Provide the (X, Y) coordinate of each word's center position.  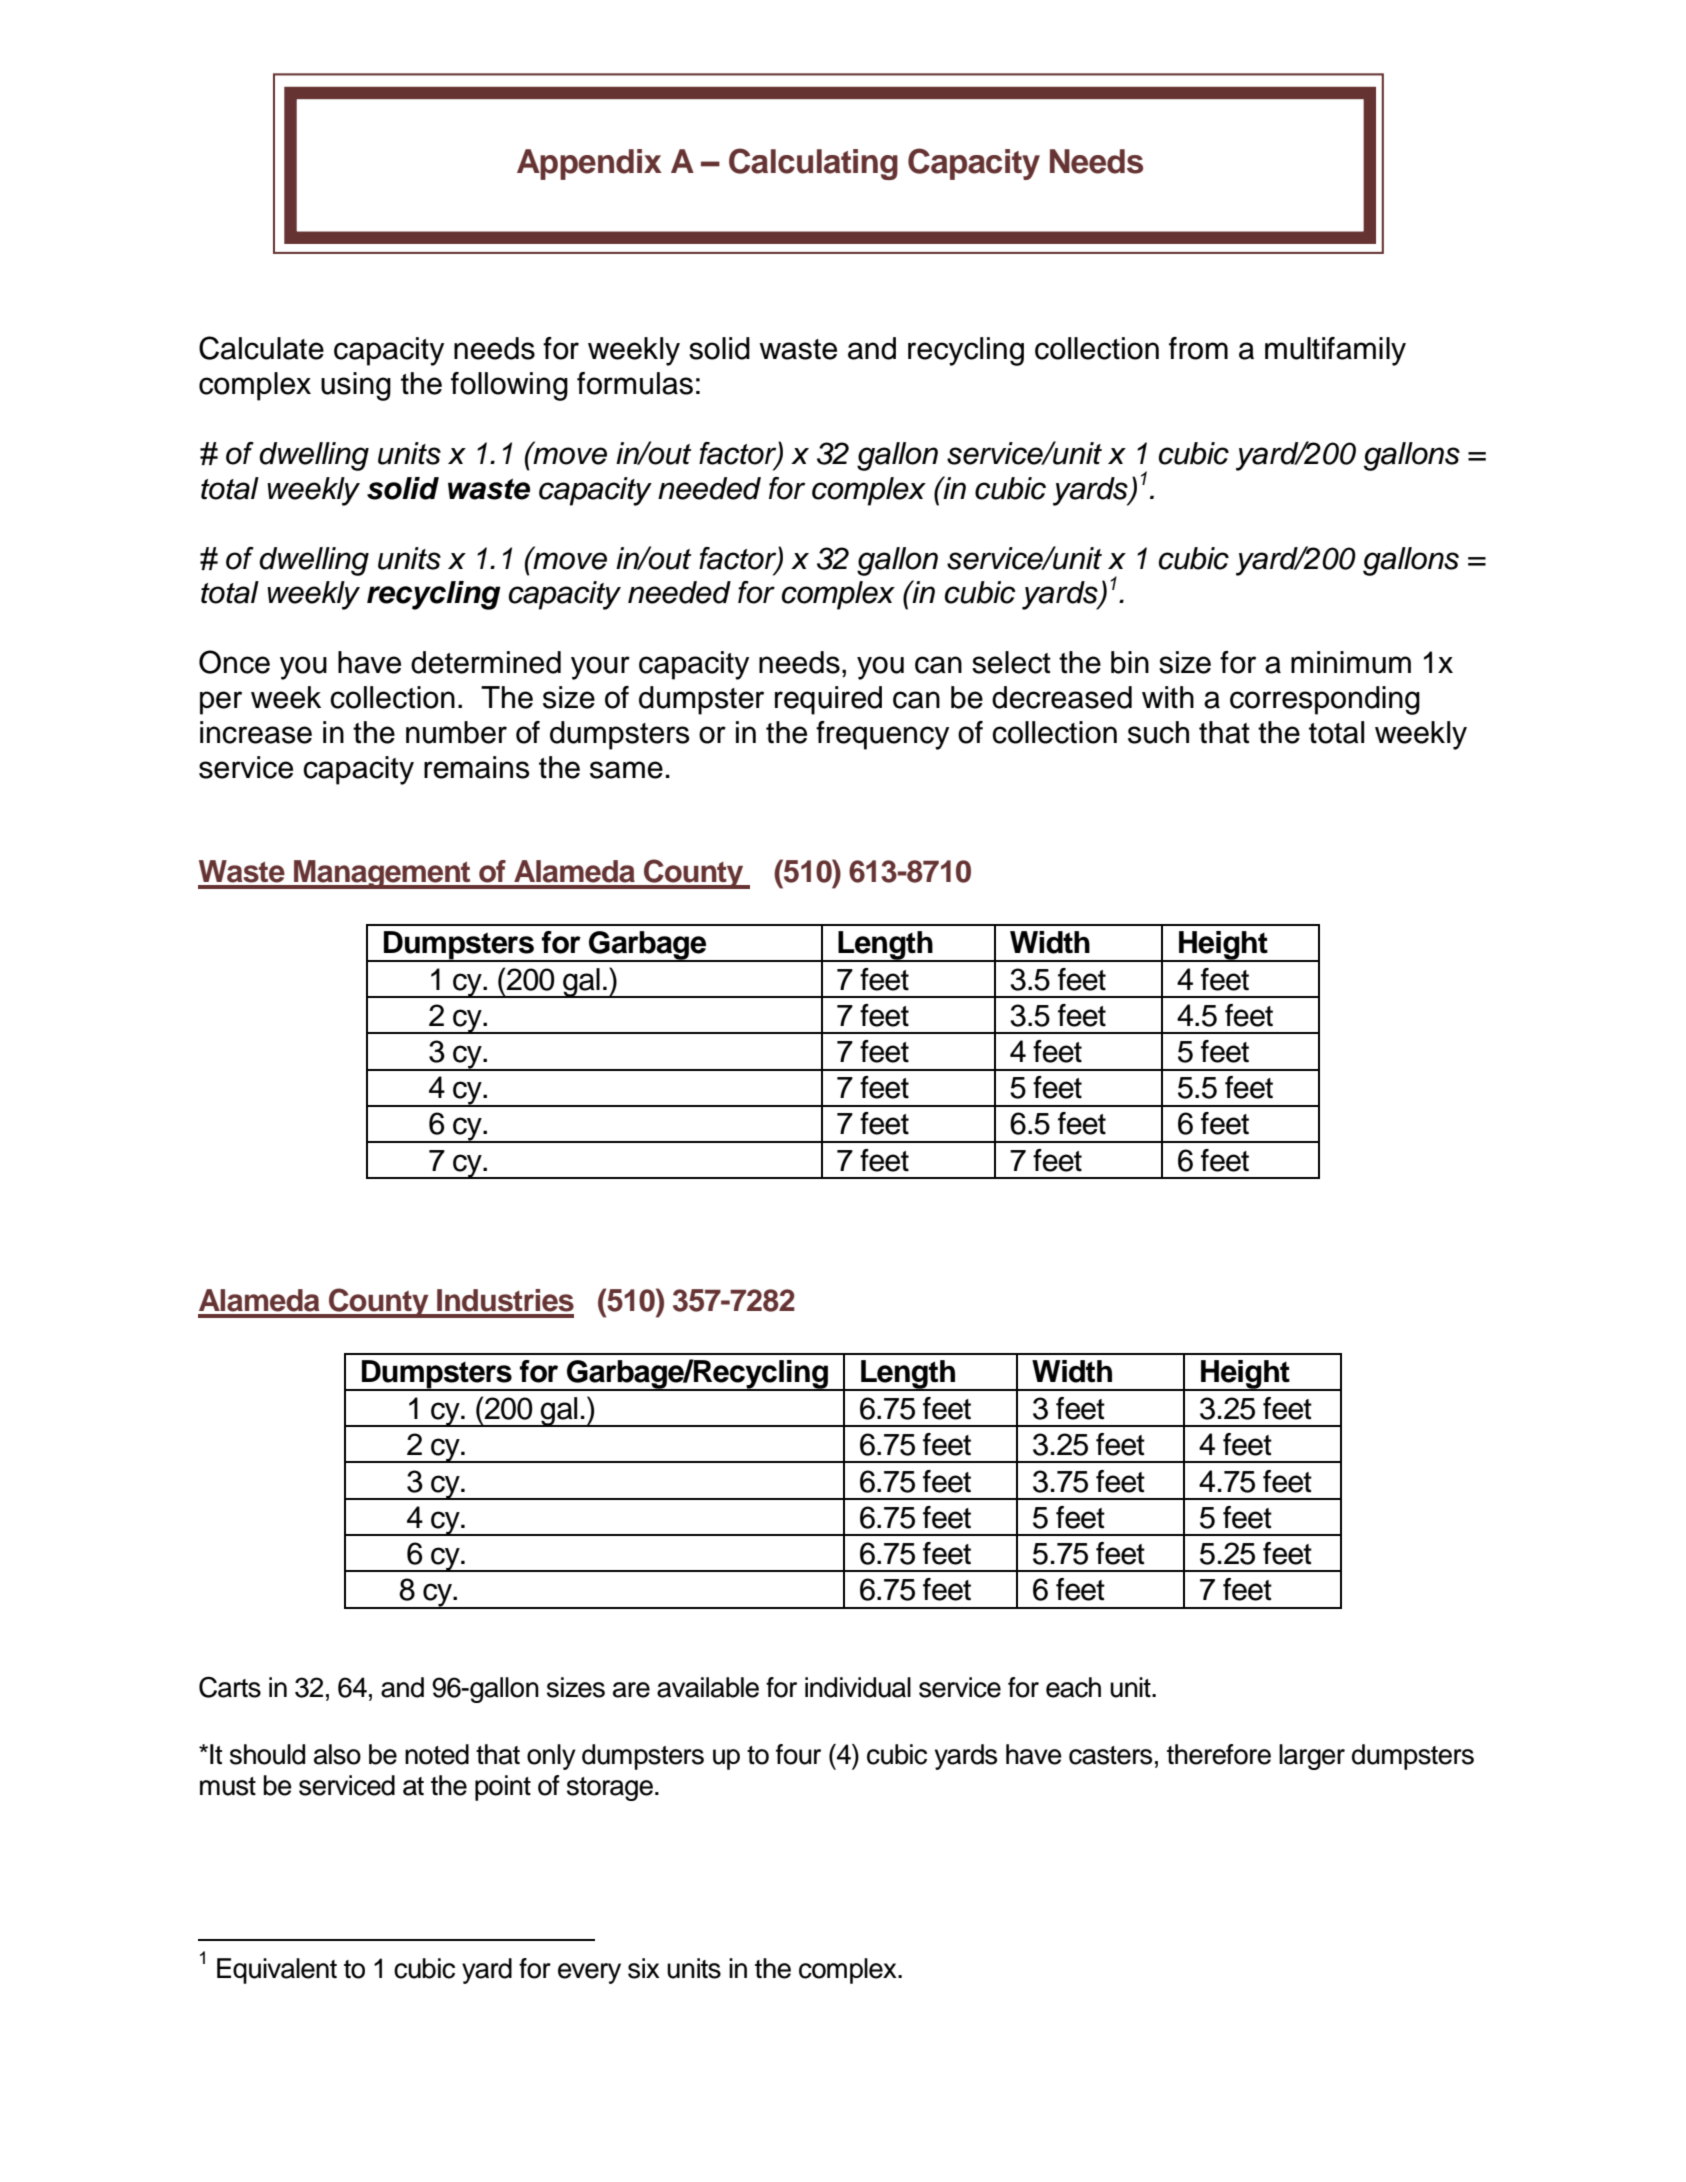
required (828, 700)
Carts (230, 1687)
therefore (1219, 1754)
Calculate (261, 348)
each (1073, 1687)
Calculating (813, 164)
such (1158, 732)
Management (382, 874)
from (1198, 348)
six (644, 1968)
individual (858, 1687)
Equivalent (277, 1971)
